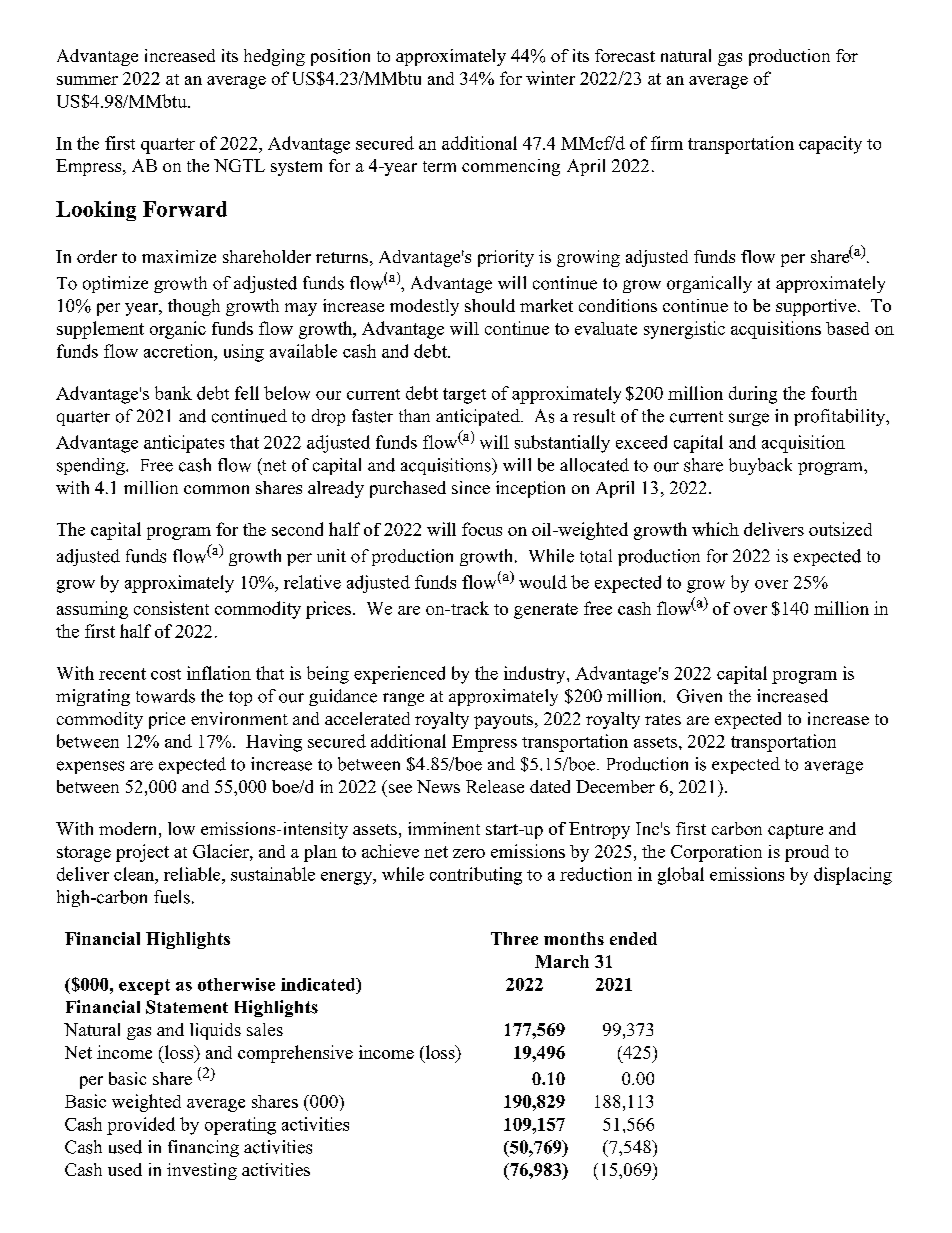 The height and width of the screenshot is (1233, 952). What do you see at coordinates (715, 529) in the screenshot?
I see `which` at bounding box center [715, 529].
